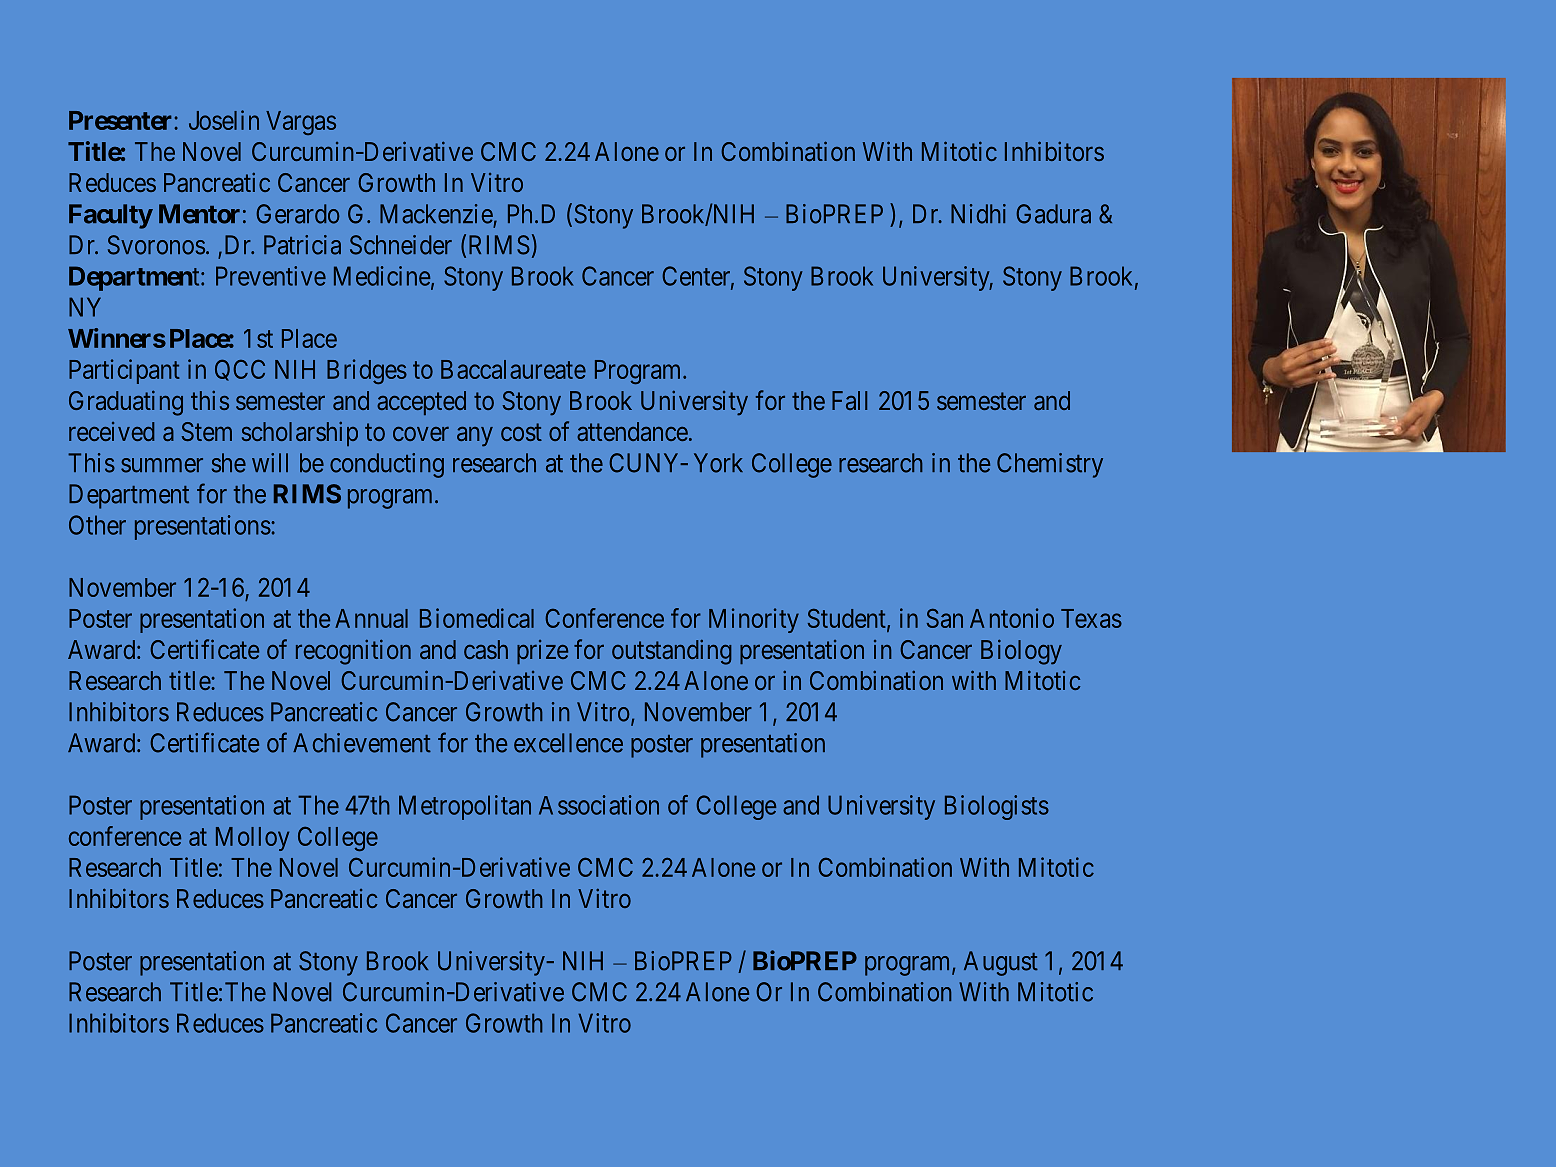 This document has width=1556, height=1167. What do you see at coordinates (353, 652) in the document?
I see `recognition` at bounding box center [353, 652].
